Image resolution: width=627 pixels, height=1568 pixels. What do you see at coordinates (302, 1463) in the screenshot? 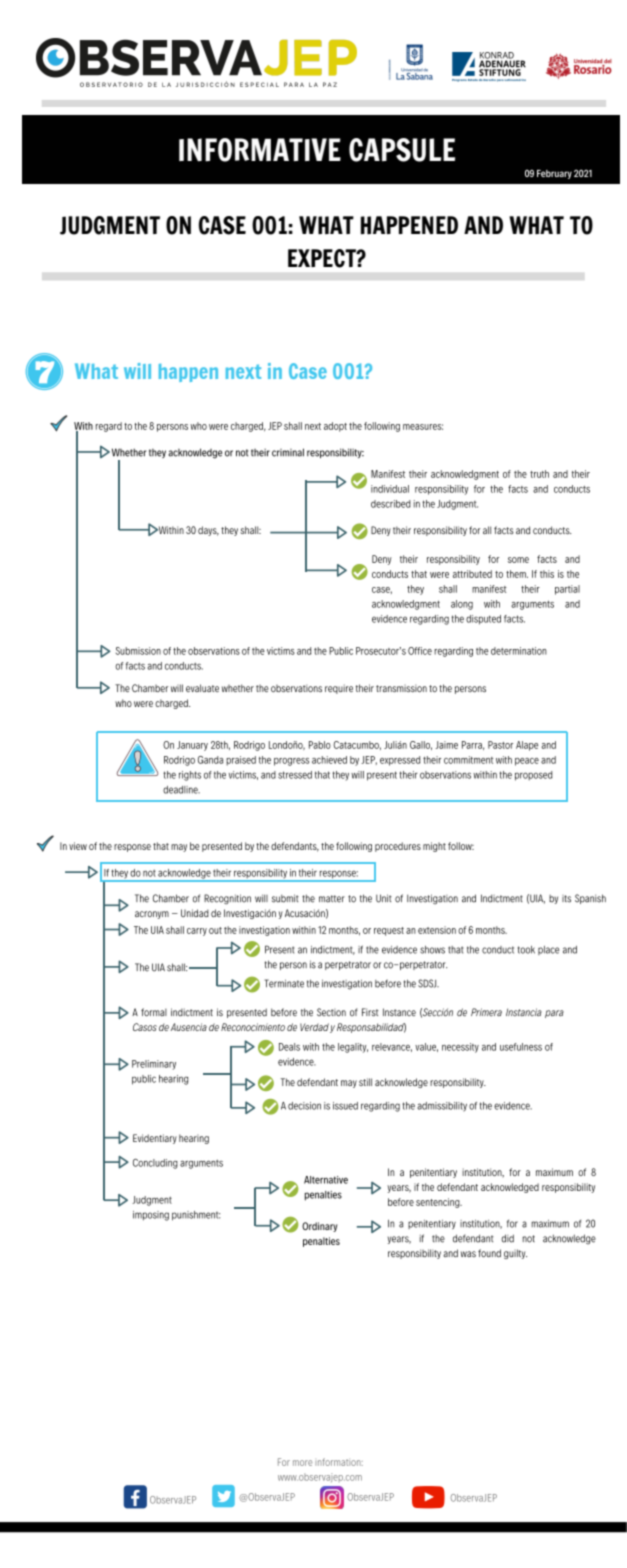
I see `more` at bounding box center [302, 1463].
